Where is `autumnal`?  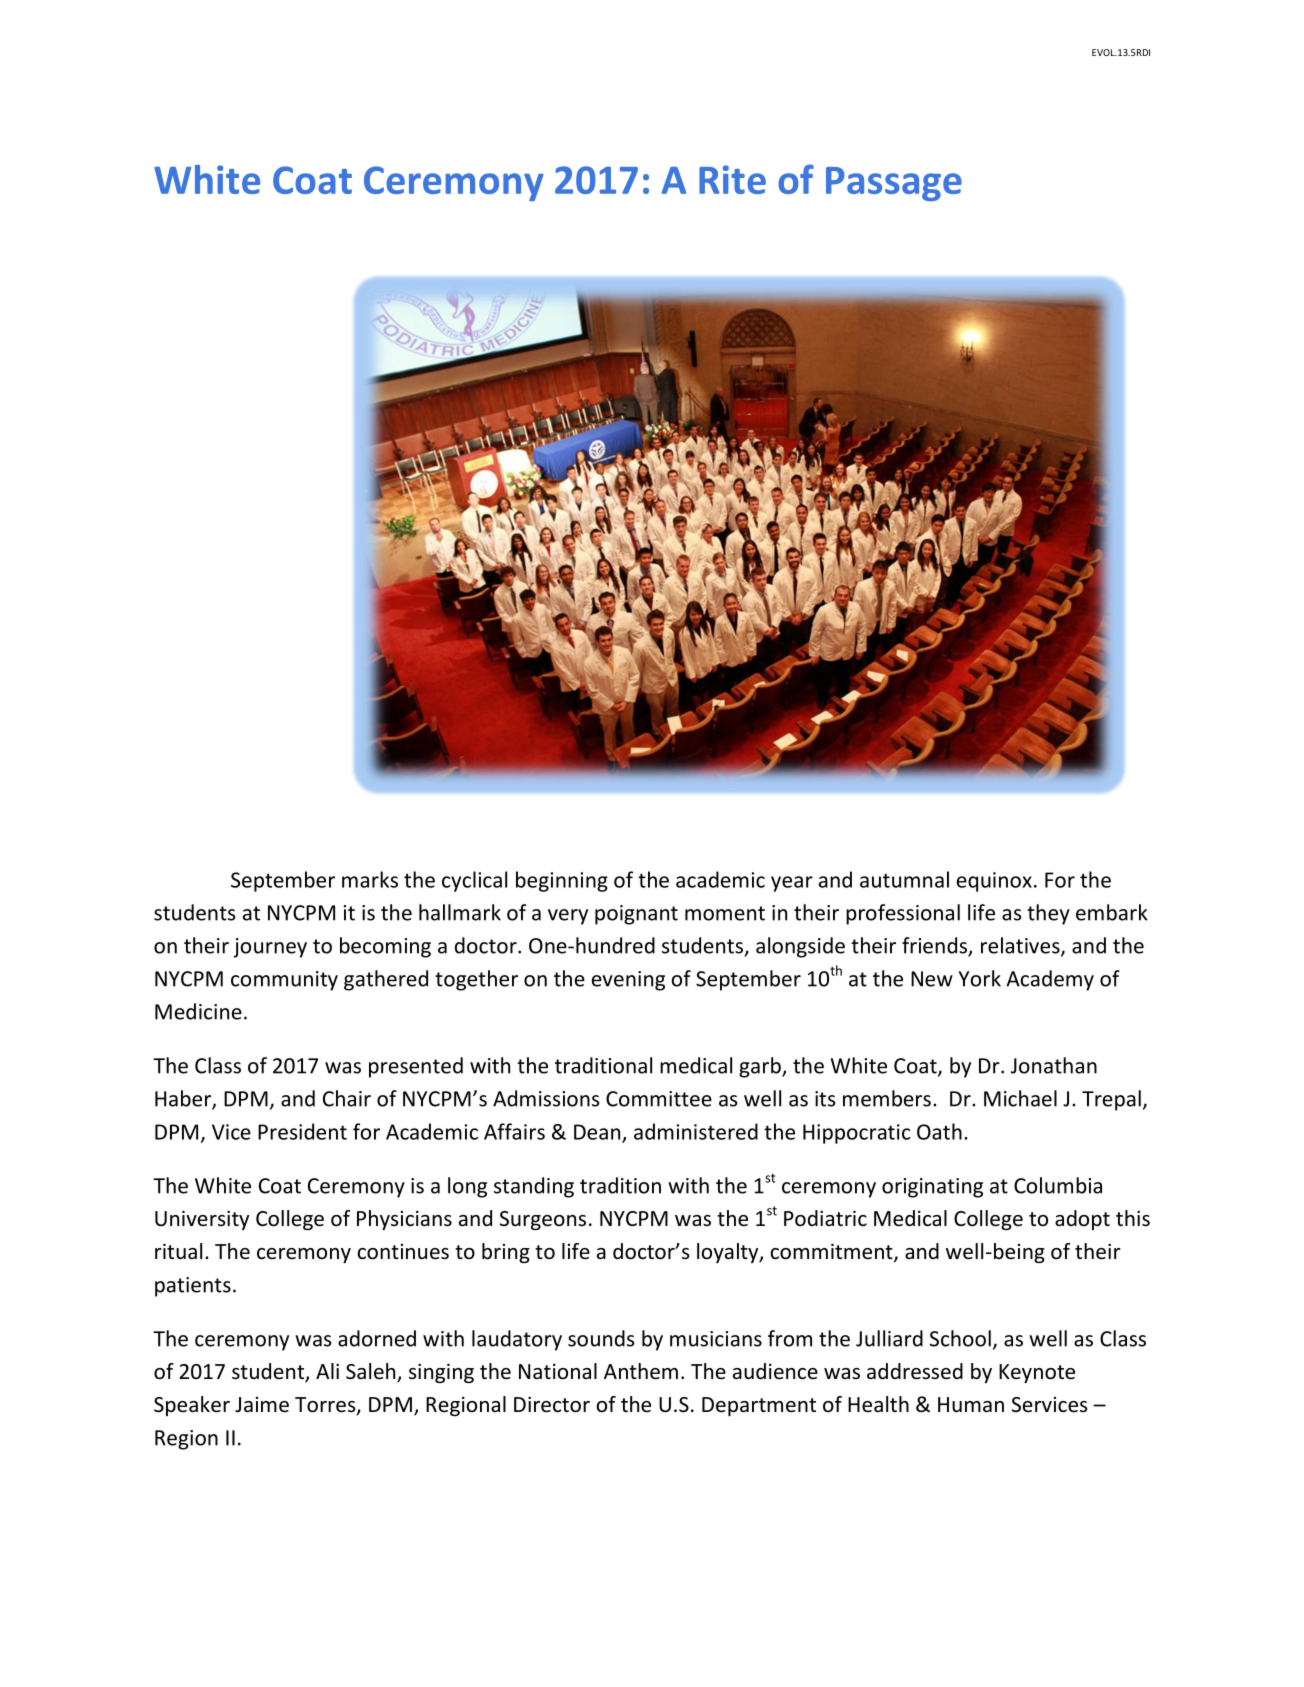 autumnal is located at coordinates (904, 879).
